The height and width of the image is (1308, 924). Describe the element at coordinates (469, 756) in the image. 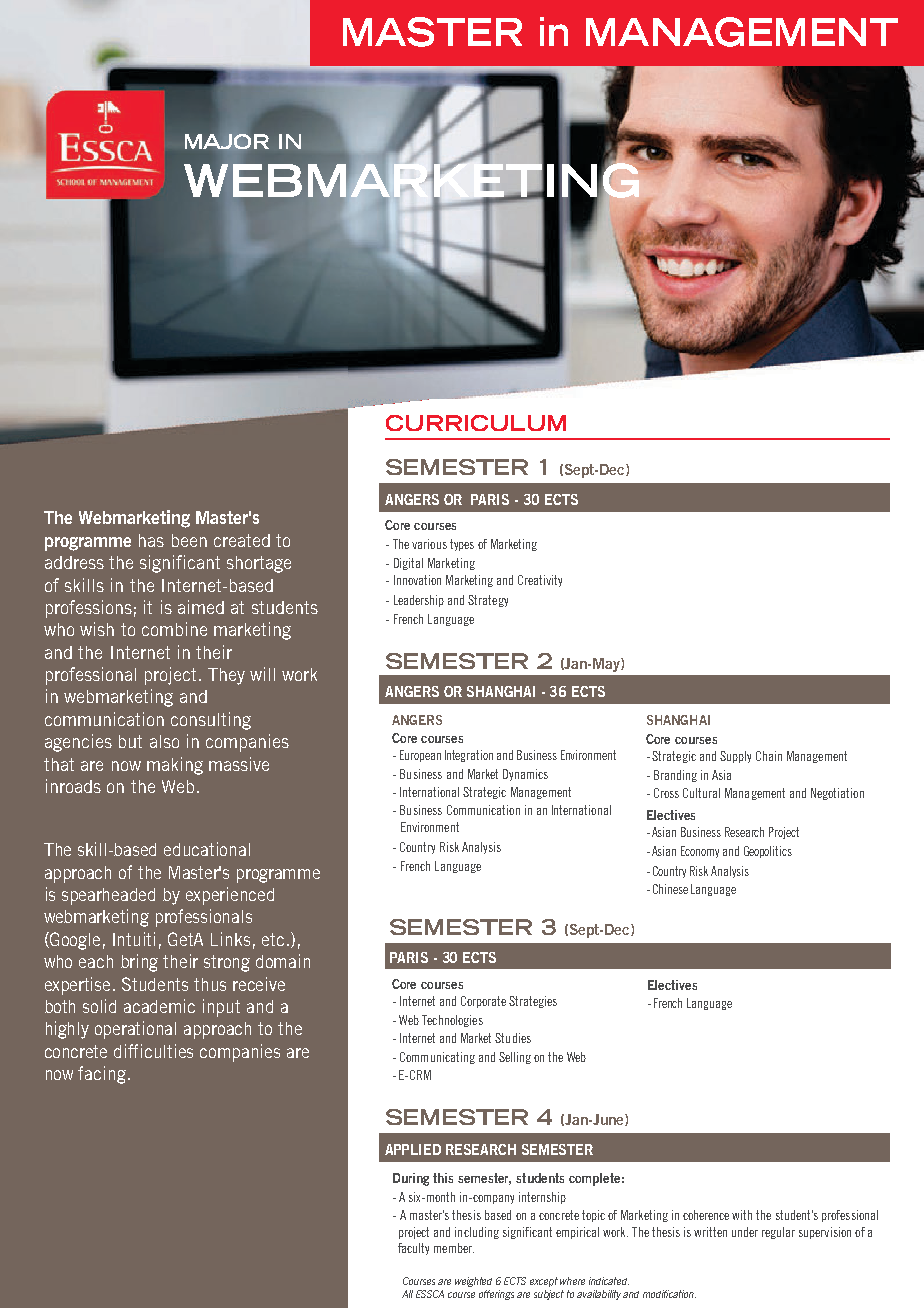

I see `Integration` at that location.
